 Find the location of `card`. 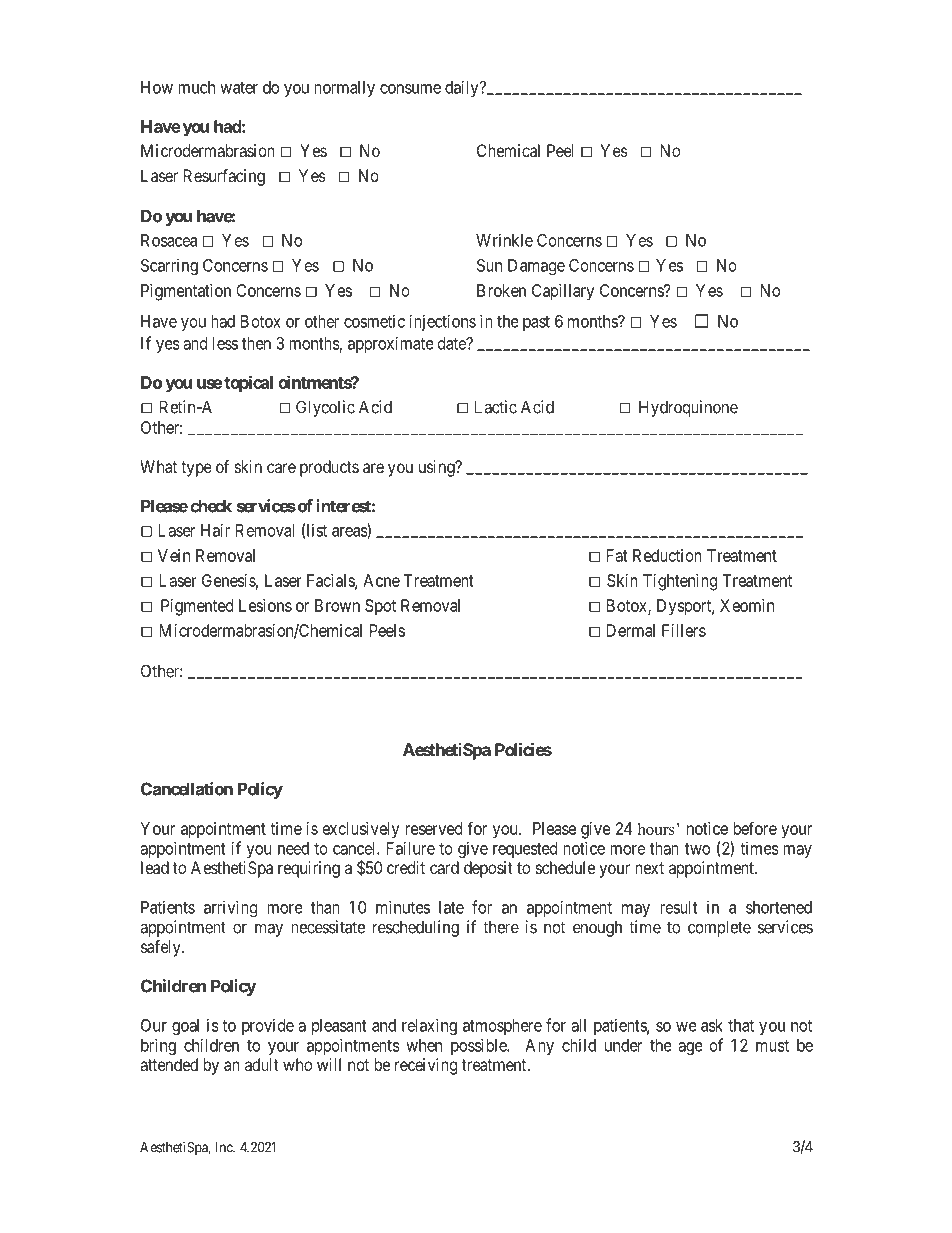

card is located at coordinates (444, 867).
